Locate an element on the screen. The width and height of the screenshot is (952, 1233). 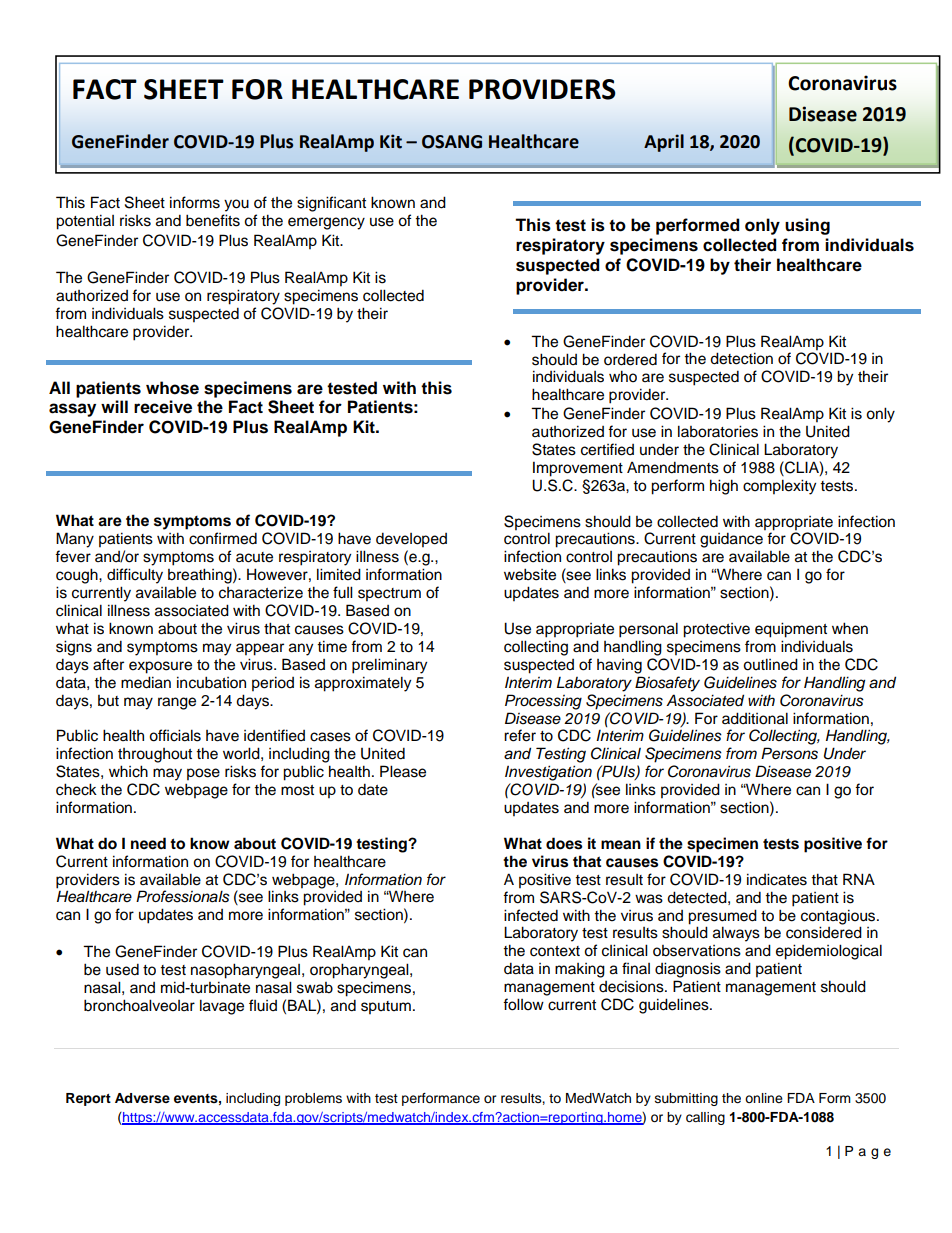
Adverse is located at coordinates (142, 1098).
